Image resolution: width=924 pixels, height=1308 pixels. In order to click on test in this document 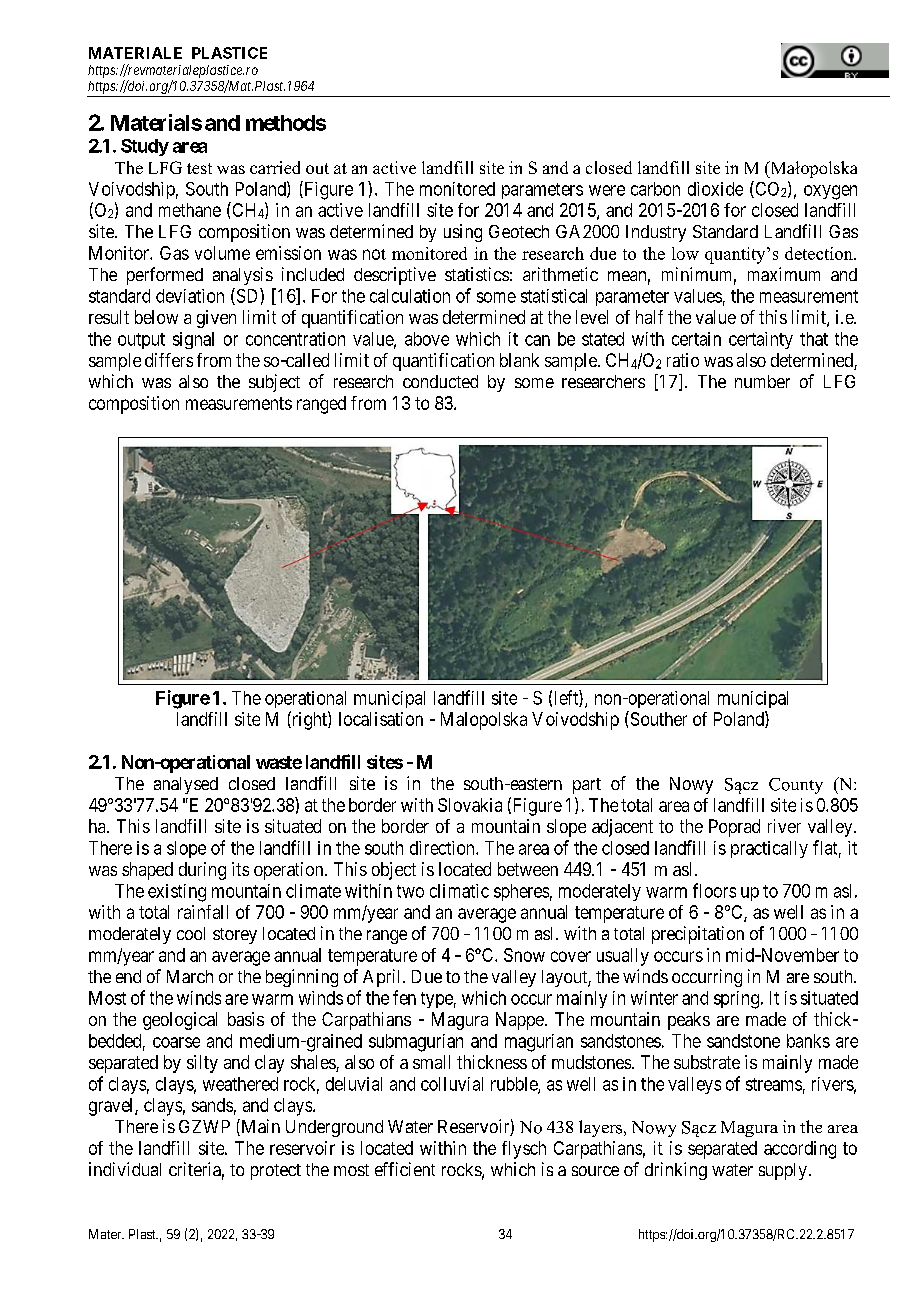, I will do `click(199, 168)`.
